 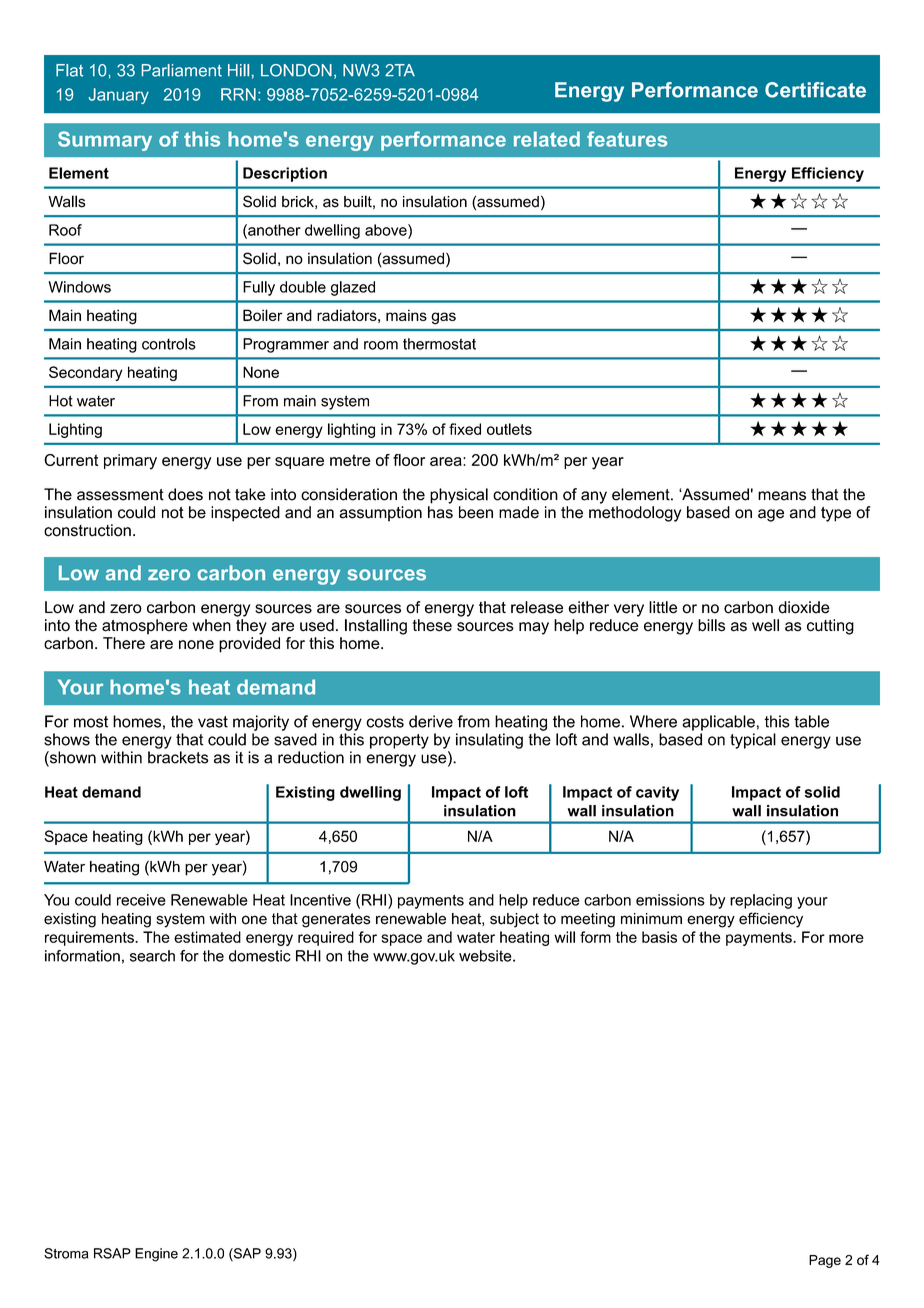 What do you see at coordinates (825, 1261) in the image?
I see `Page` at bounding box center [825, 1261].
